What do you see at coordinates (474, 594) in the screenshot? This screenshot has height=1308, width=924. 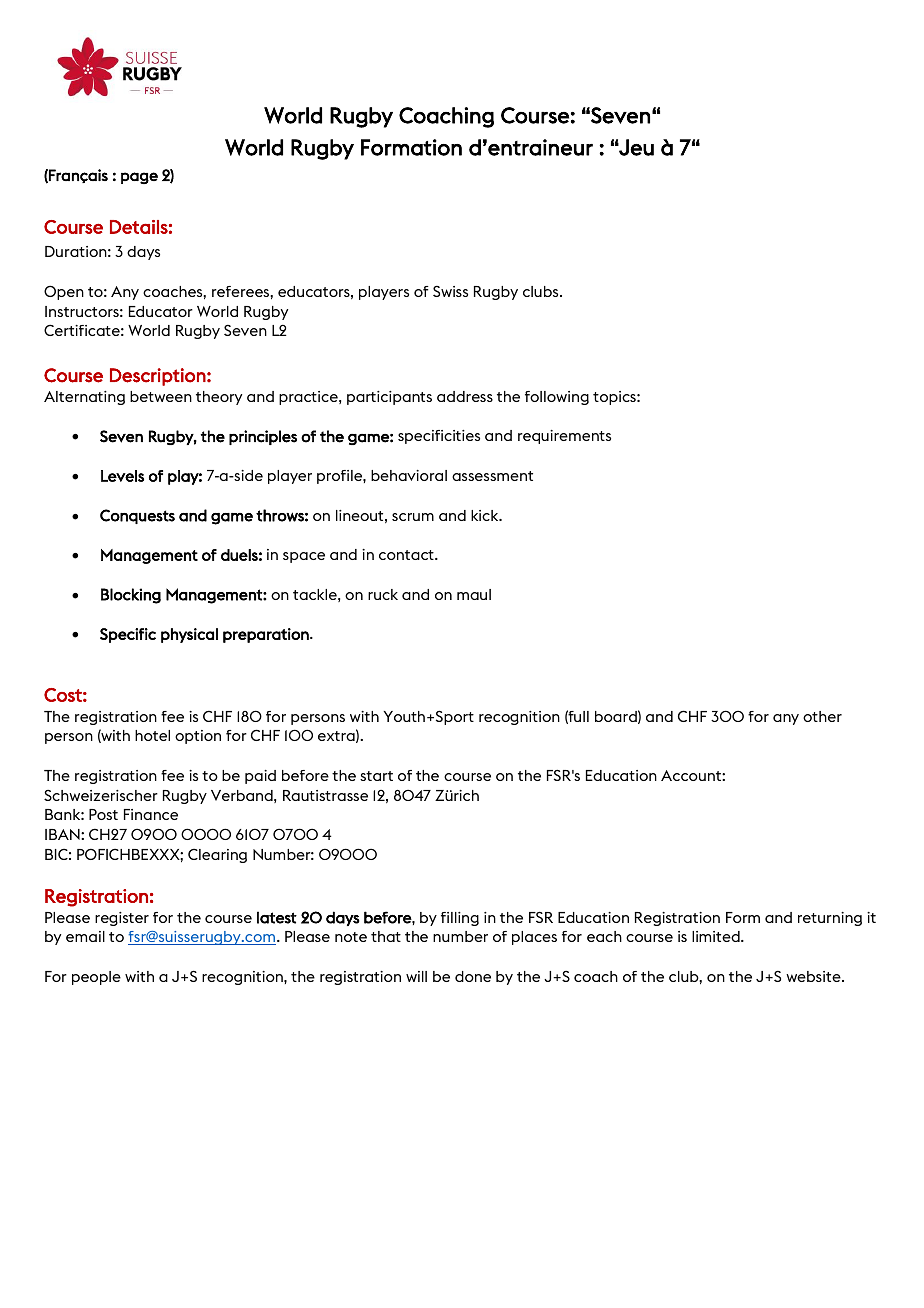 I see `maul` at bounding box center [474, 594].
